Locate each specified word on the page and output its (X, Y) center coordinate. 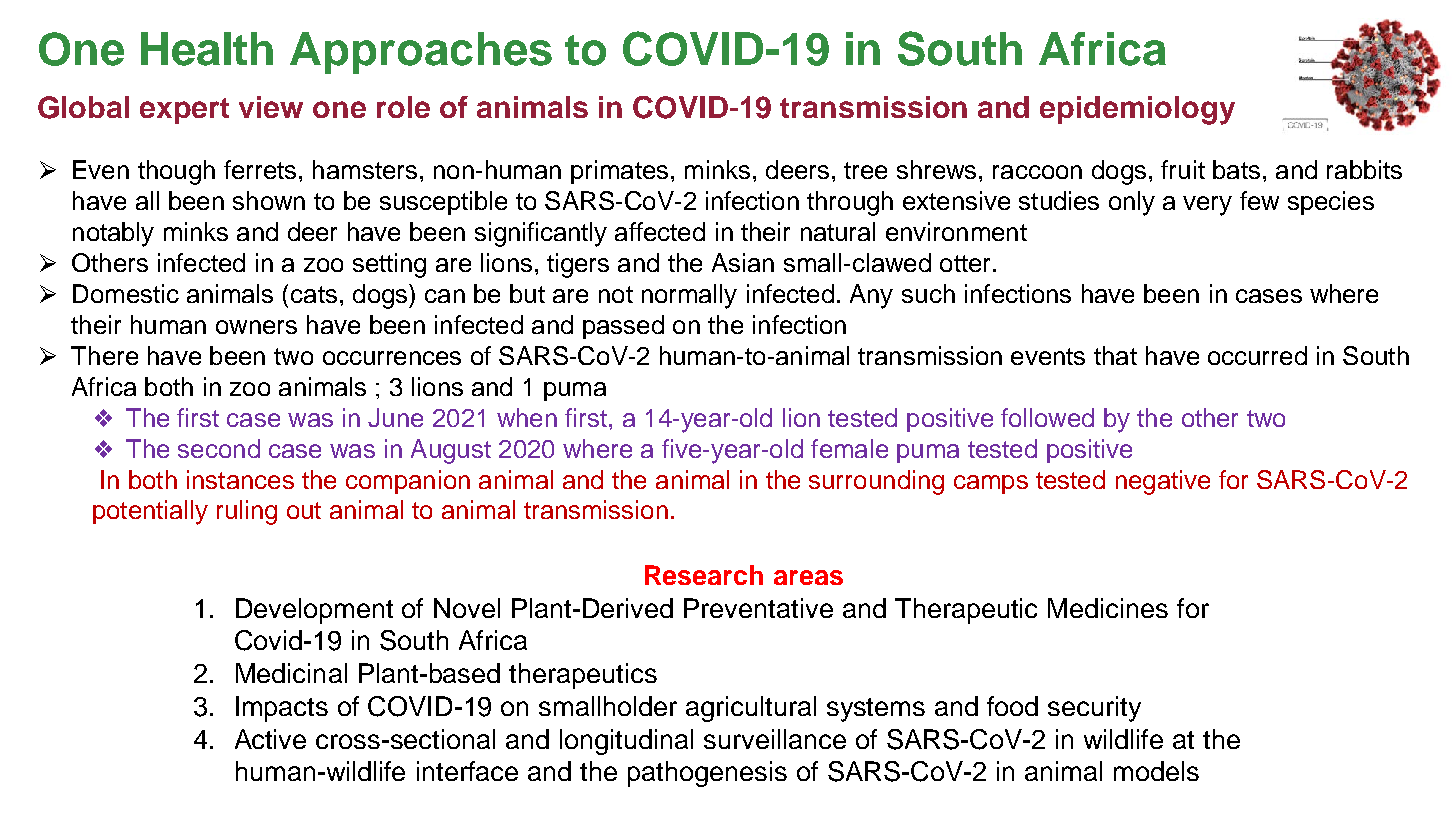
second (219, 448)
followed (1047, 417)
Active (270, 739)
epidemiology (1137, 110)
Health (207, 49)
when (527, 417)
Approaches (421, 53)
